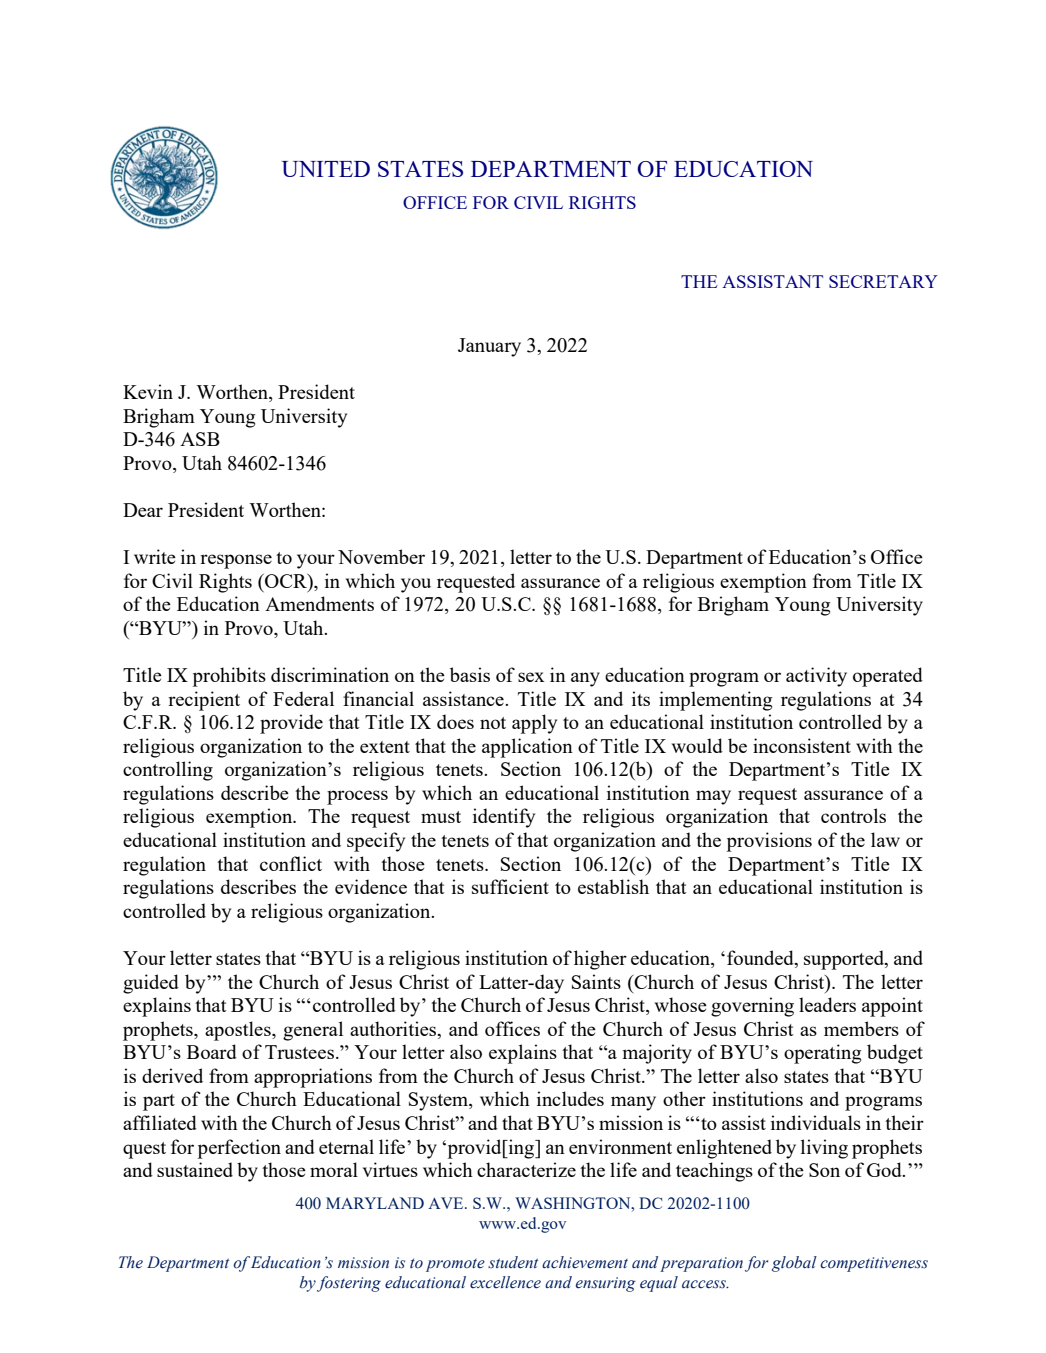 The height and width of the screenshot is (1353, 1046). What do you see at coordinates (326, 169) in the screenshot?
I see `UNITED` at bounding box center [326, 169].
